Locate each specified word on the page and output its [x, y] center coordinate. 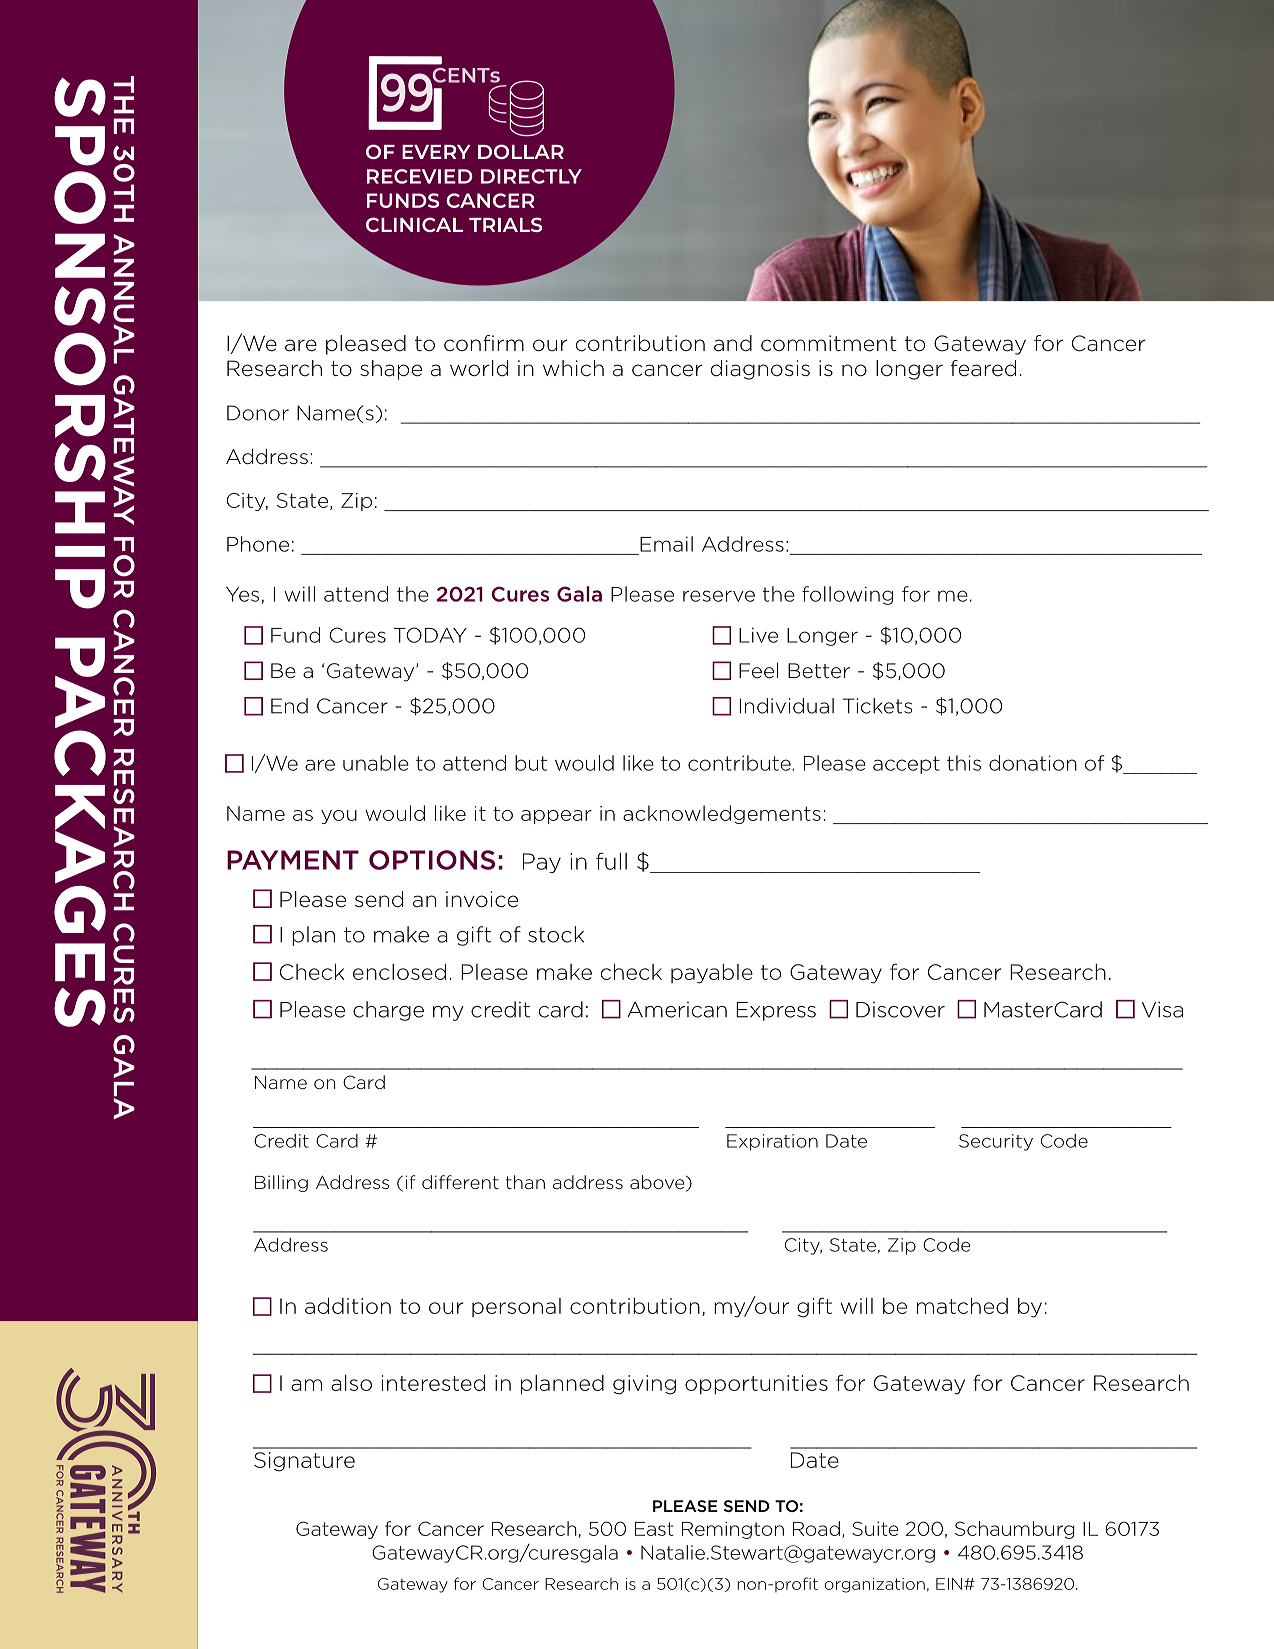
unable [376, 763]
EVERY [436, 152]
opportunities [756, 1385]
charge [388, 1011]
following [847, 595]
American [677, 1010]
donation [1033, 763]
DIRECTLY [531, 176]
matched [962, 1305]
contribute [740, 763]
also [351, 1383]
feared [983, 368]
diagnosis [760, 370]
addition [348, 1306]
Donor [258, 413]
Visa [1162, 1009]
